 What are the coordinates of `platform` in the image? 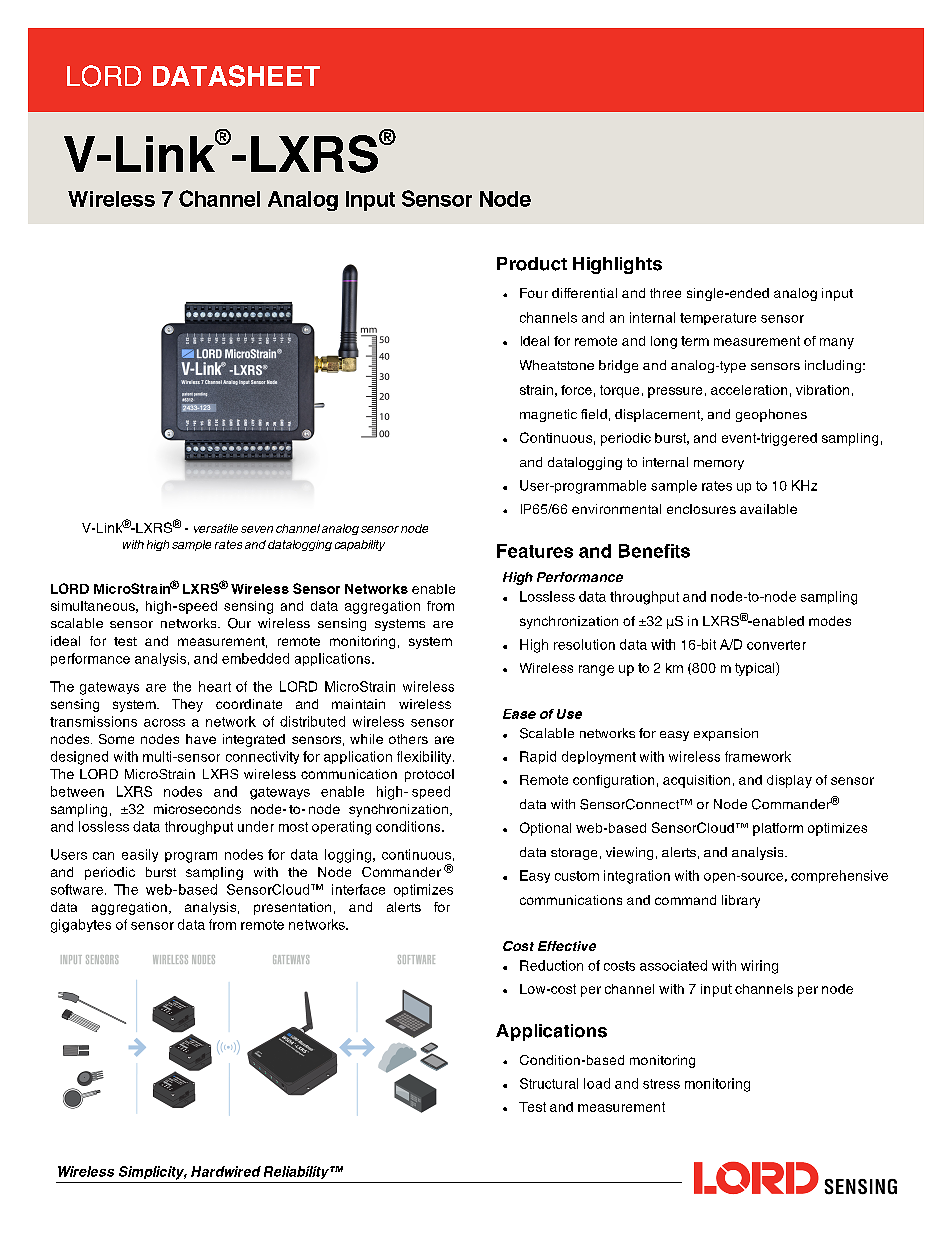 It's located at (778, 829).
